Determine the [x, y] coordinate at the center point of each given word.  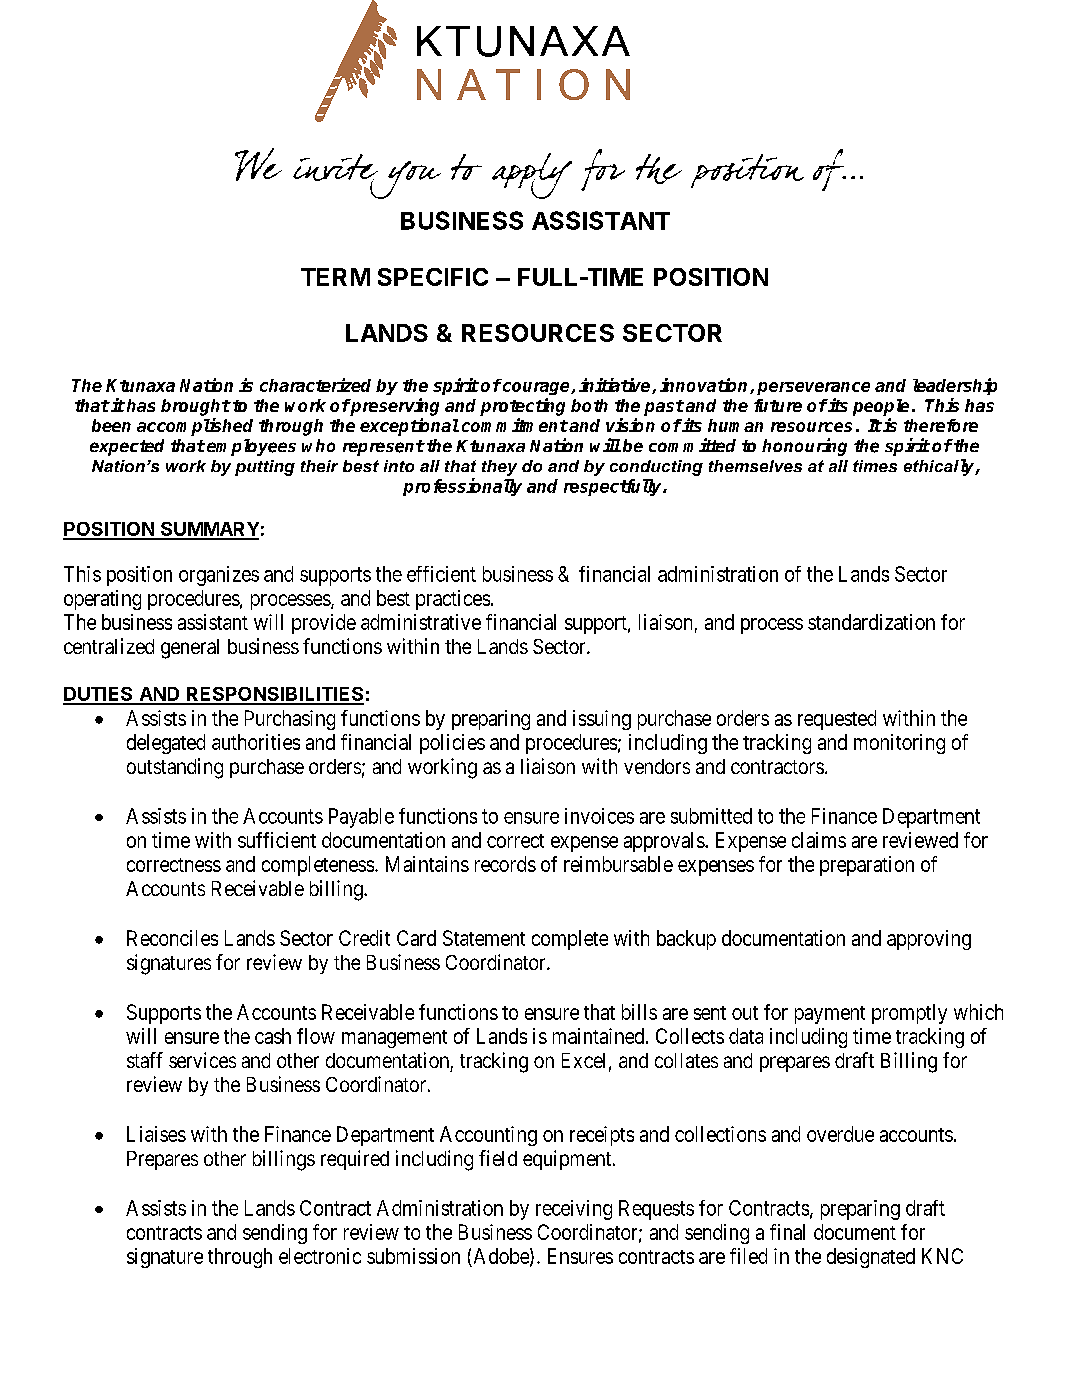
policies [452, 744]
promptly [909, 1014]
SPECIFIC [433, 277]
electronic [320, 1256]
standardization [871, 622]
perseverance [813, 388]
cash [273, 1036]
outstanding [175, 768]
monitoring [899, 744]
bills [639, 1012]
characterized [315, 385]
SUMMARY [209, 530]
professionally [462, 487]
